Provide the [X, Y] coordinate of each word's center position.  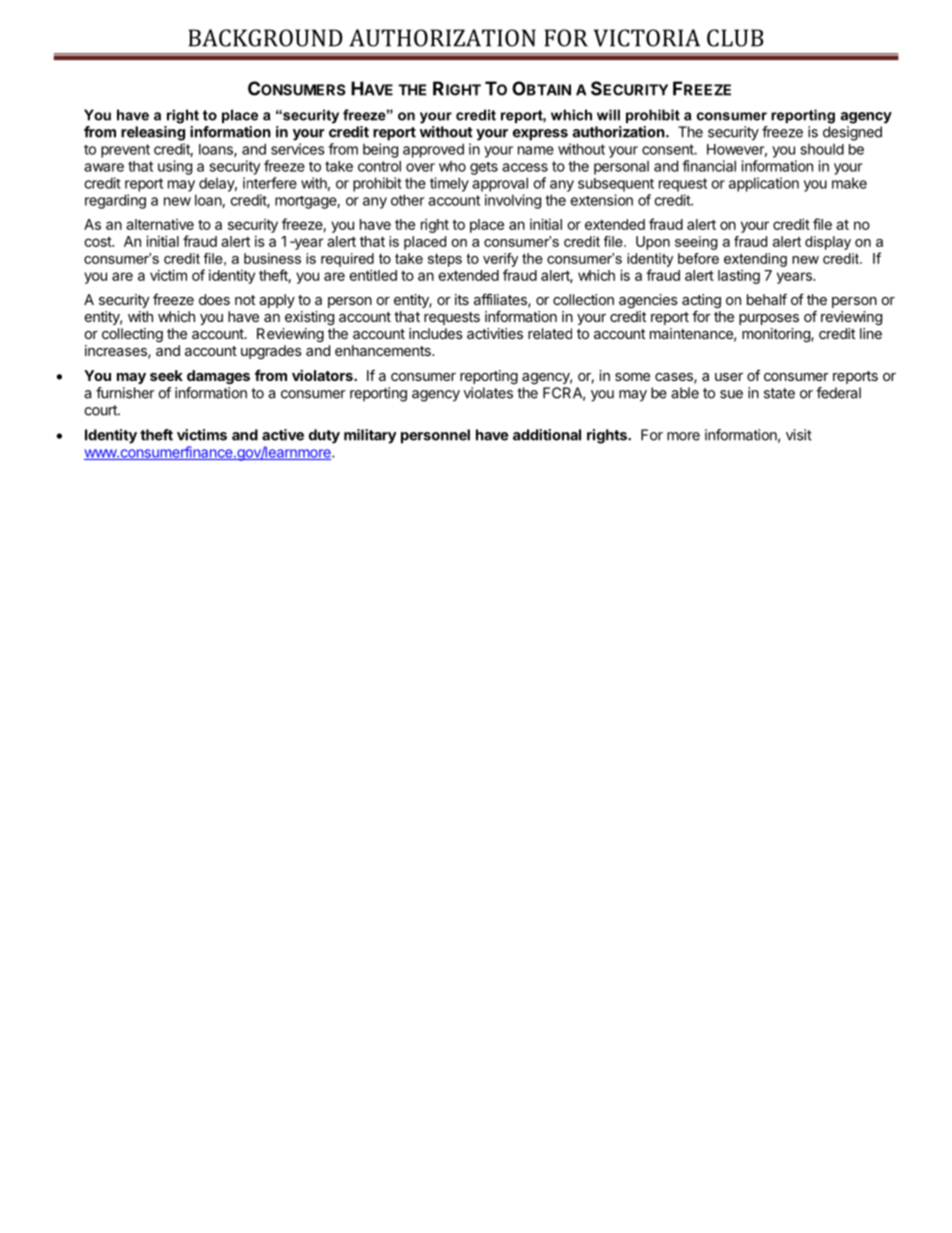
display [828, 243]
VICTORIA [647, 38]
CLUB [735, 38]
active [283, 435]
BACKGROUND [265, 38]
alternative [160, 224]
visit [799, 435]
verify [500, 260]
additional [547, 435]
